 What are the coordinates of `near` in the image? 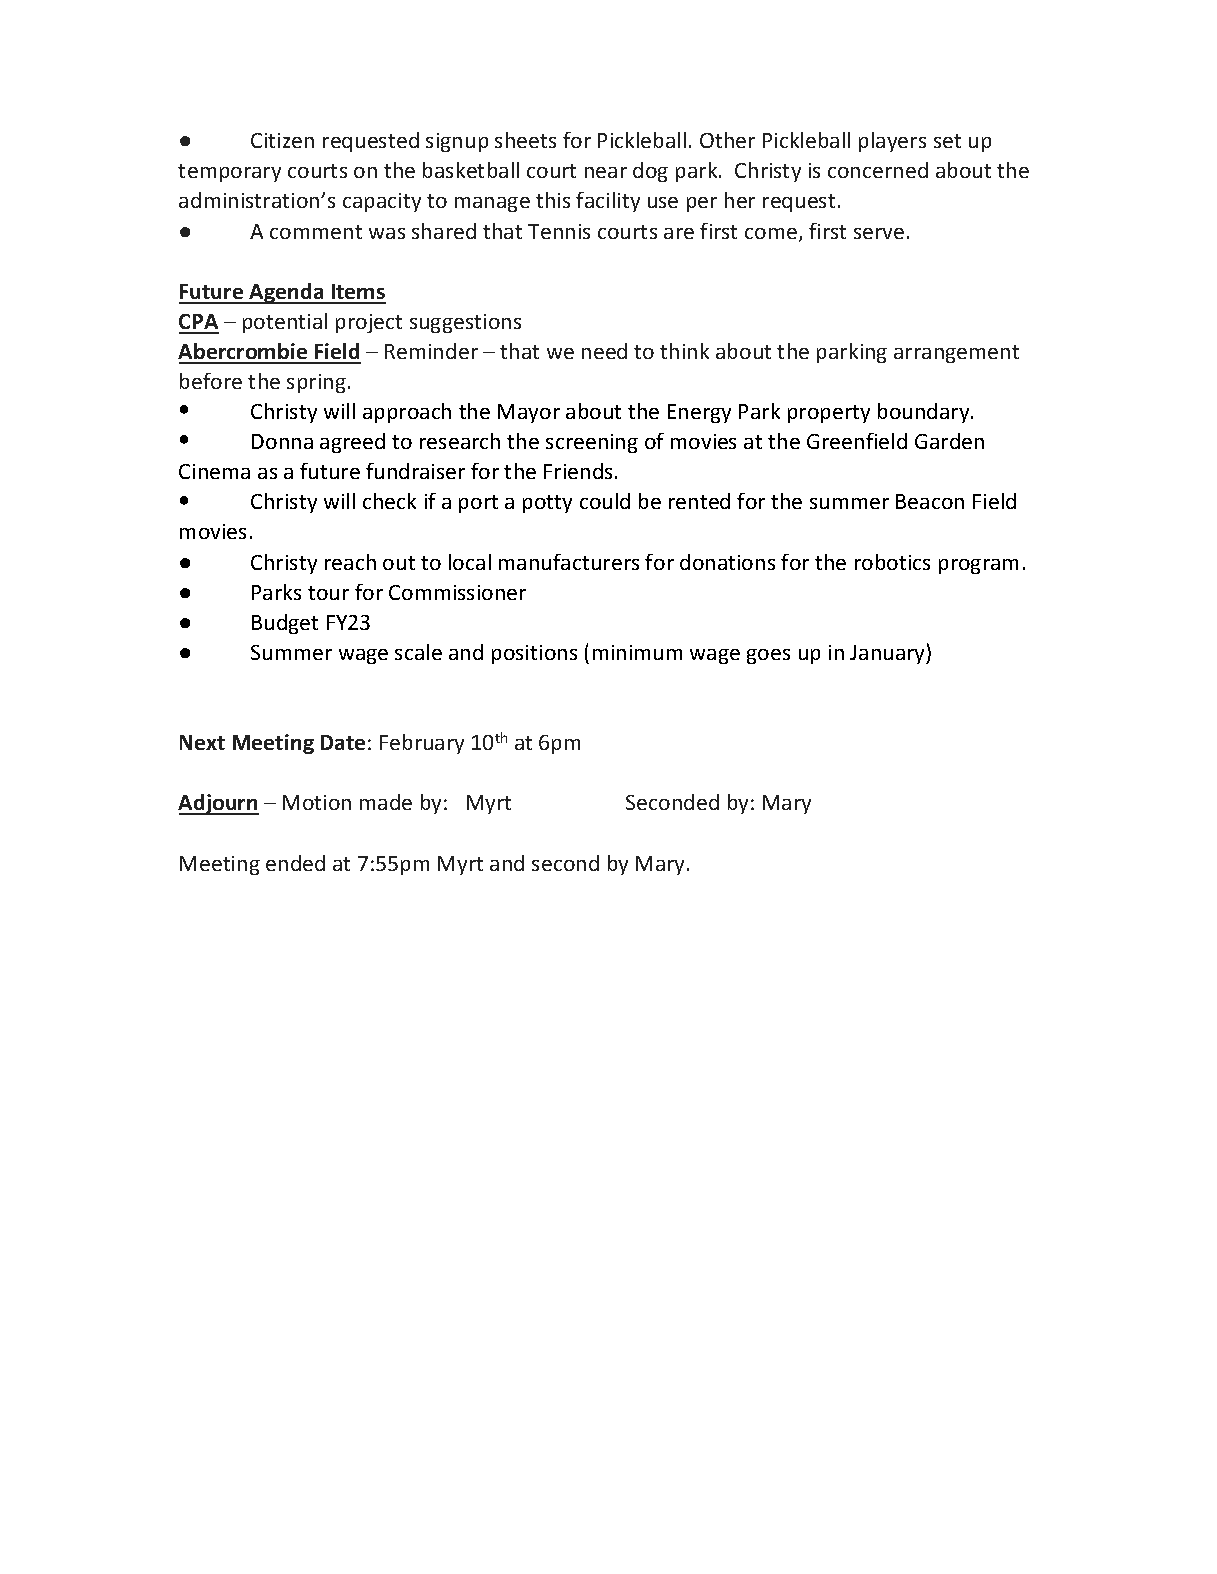 It's located at (606, 172).
